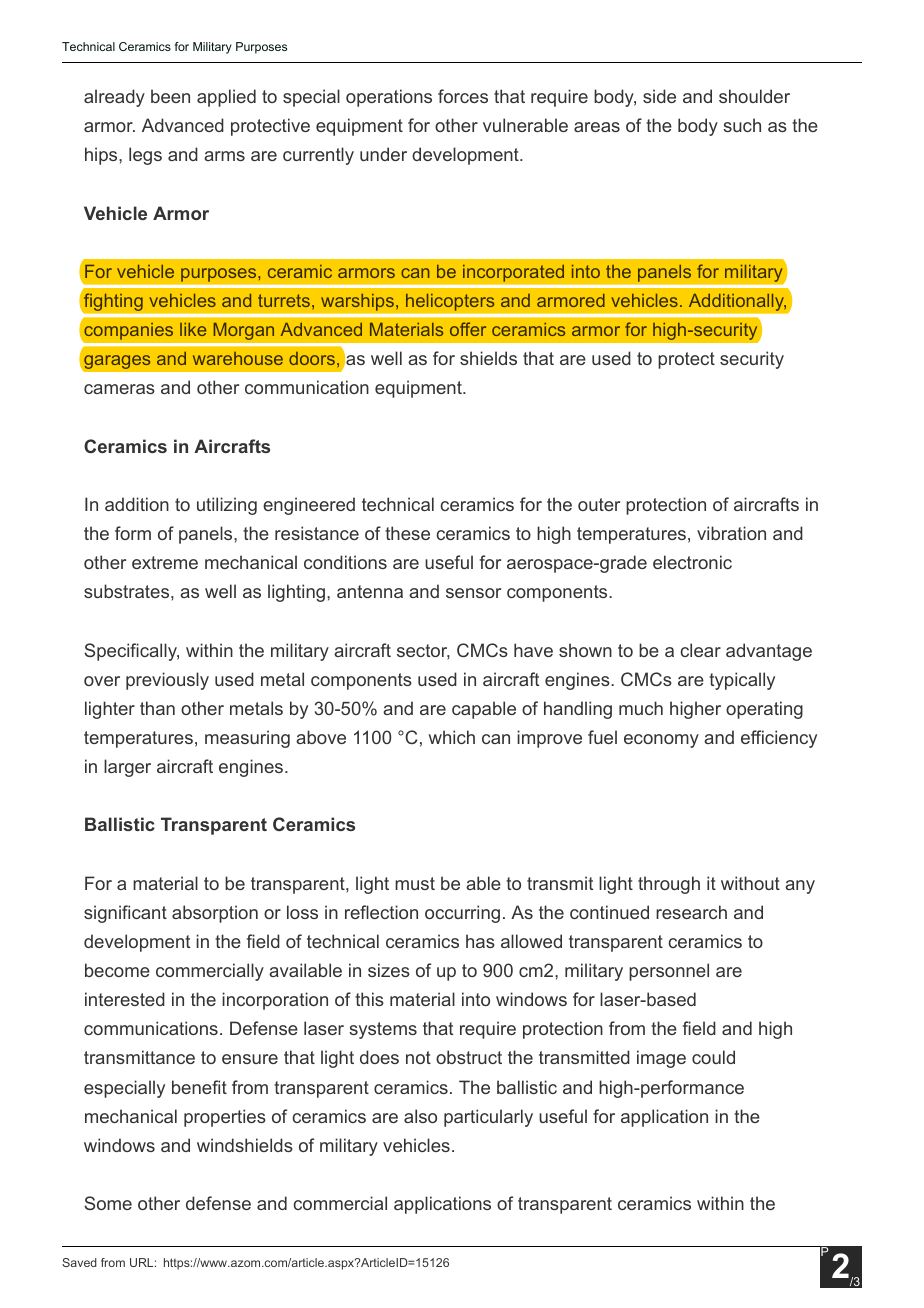 Image resolution: width=924 pixels, height=1308 pixels. Describe the element at coordinates (742, 681) in the screenshot. I see `typically` at that location.
